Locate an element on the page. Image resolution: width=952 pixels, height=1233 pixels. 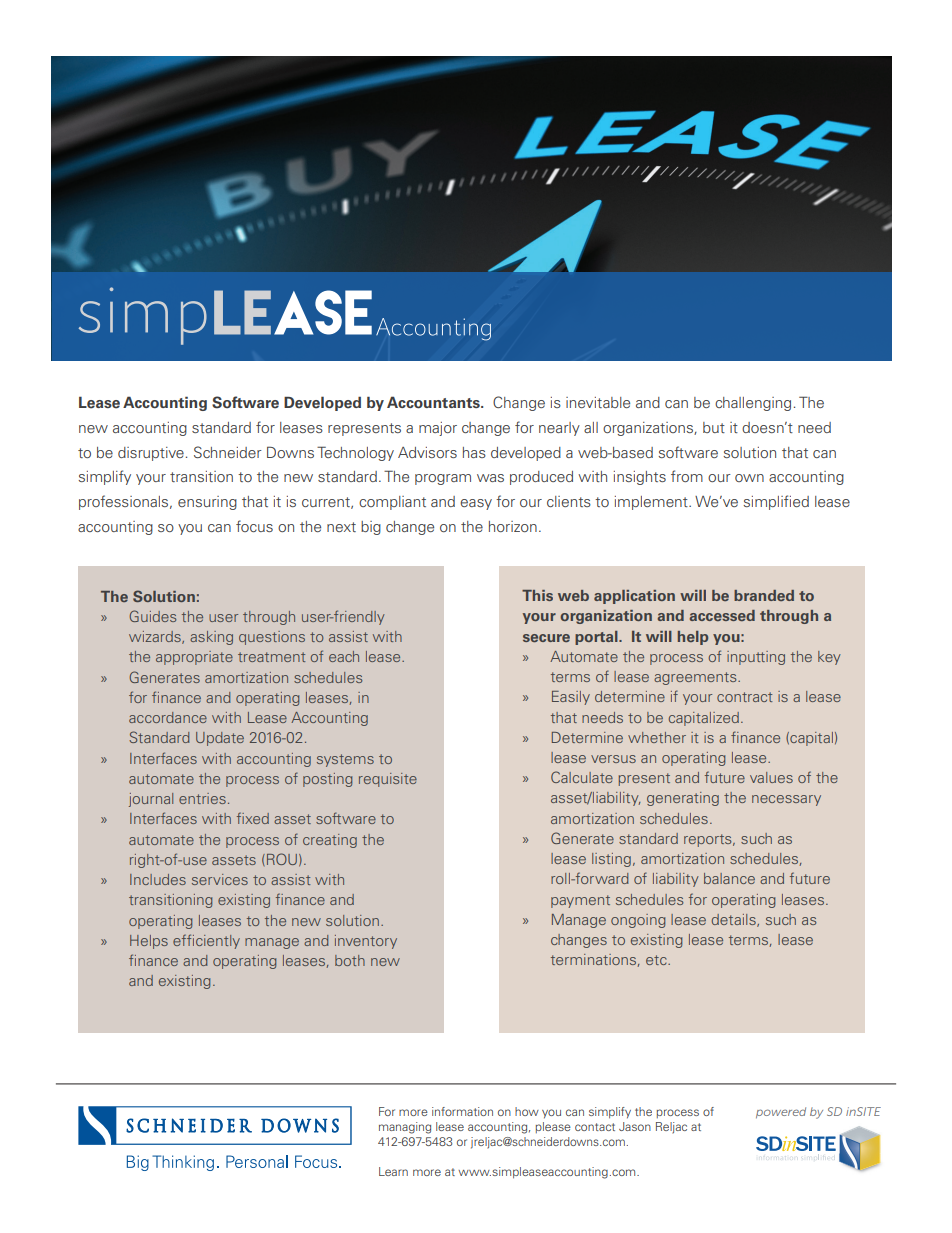
Learn is located at coordinates (393, 1171).
